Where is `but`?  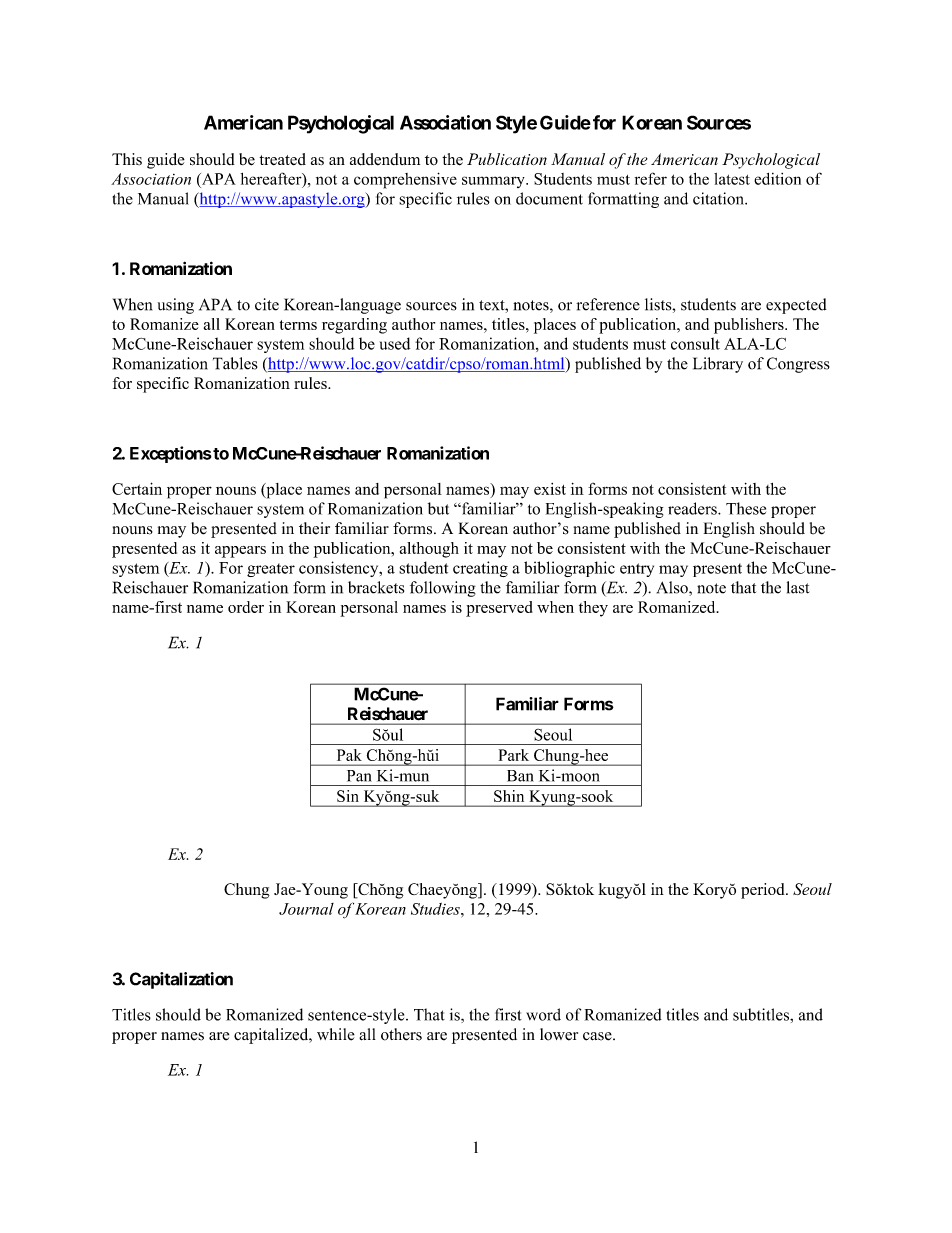 but is located at coordinates (438, 508).
